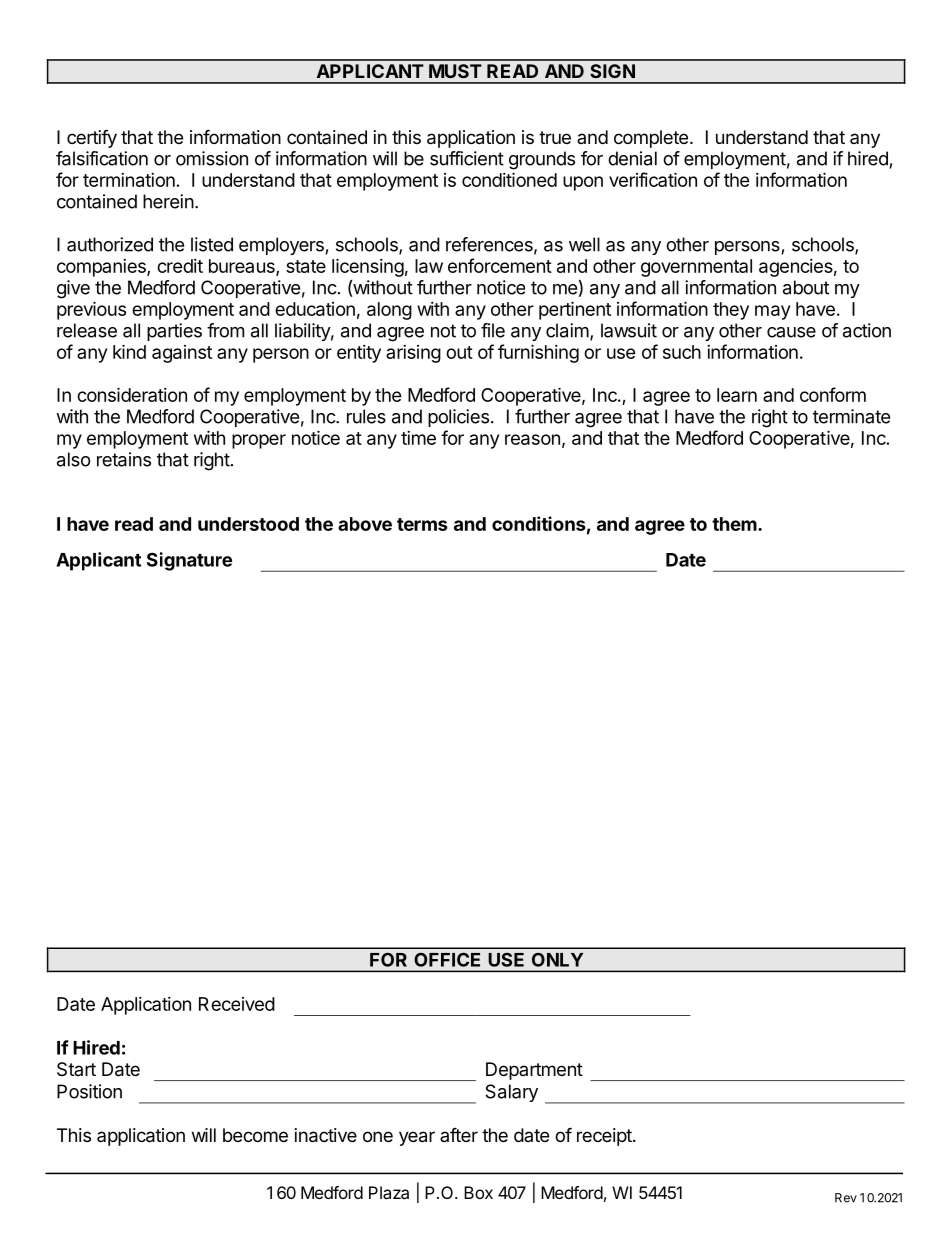  I want to click on after, so click(459, 1134).
